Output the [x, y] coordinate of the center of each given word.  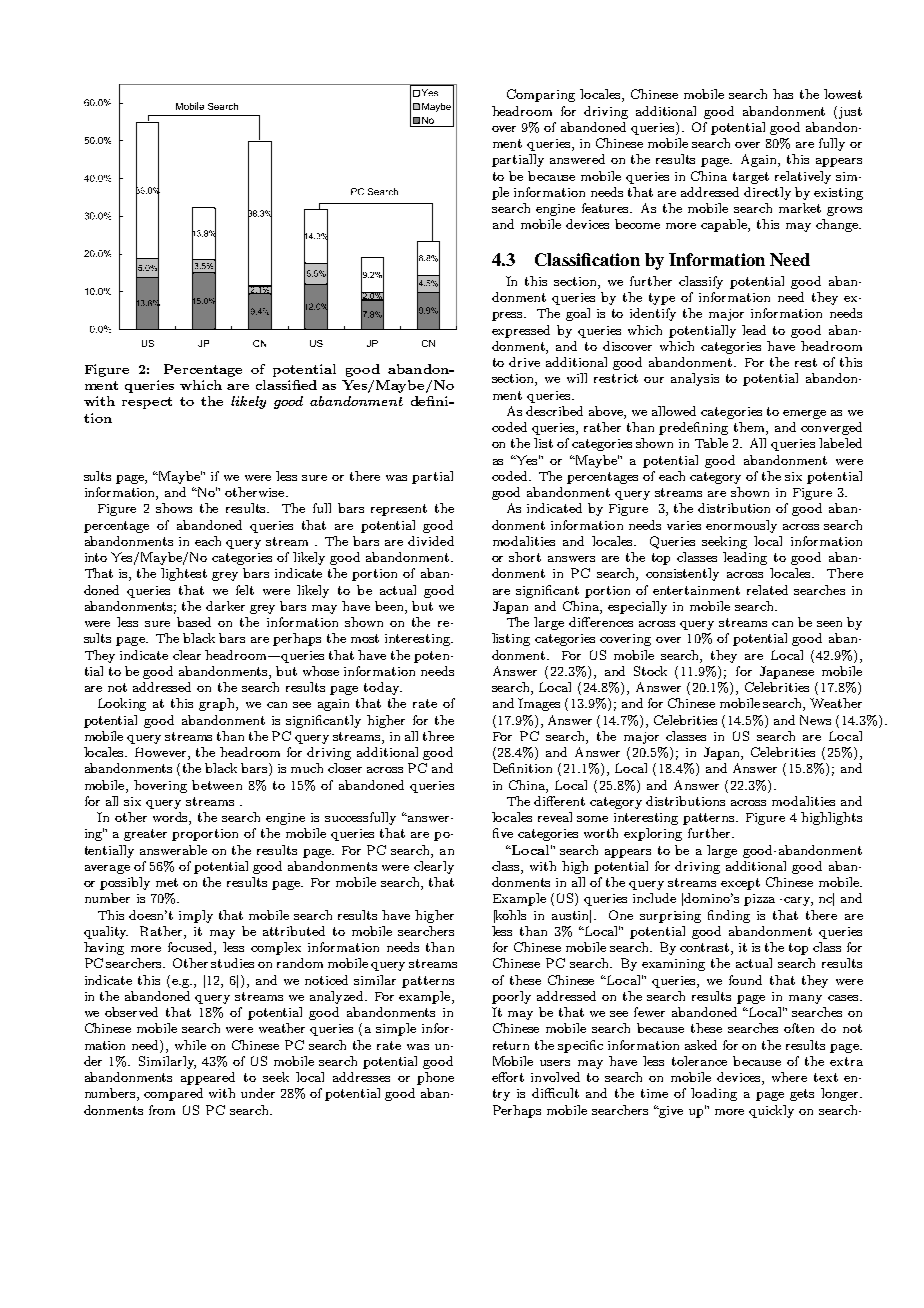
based [194, 622]
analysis [695, 379]
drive [524, 362]
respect [147, 403]
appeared [208, 1078]
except [740, 884]
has [783, 94]
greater [145, 835]
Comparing [541, 95]
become [637, 224]
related [767, 590]
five [503, 833]
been [390, 606]
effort [508, 1077]
